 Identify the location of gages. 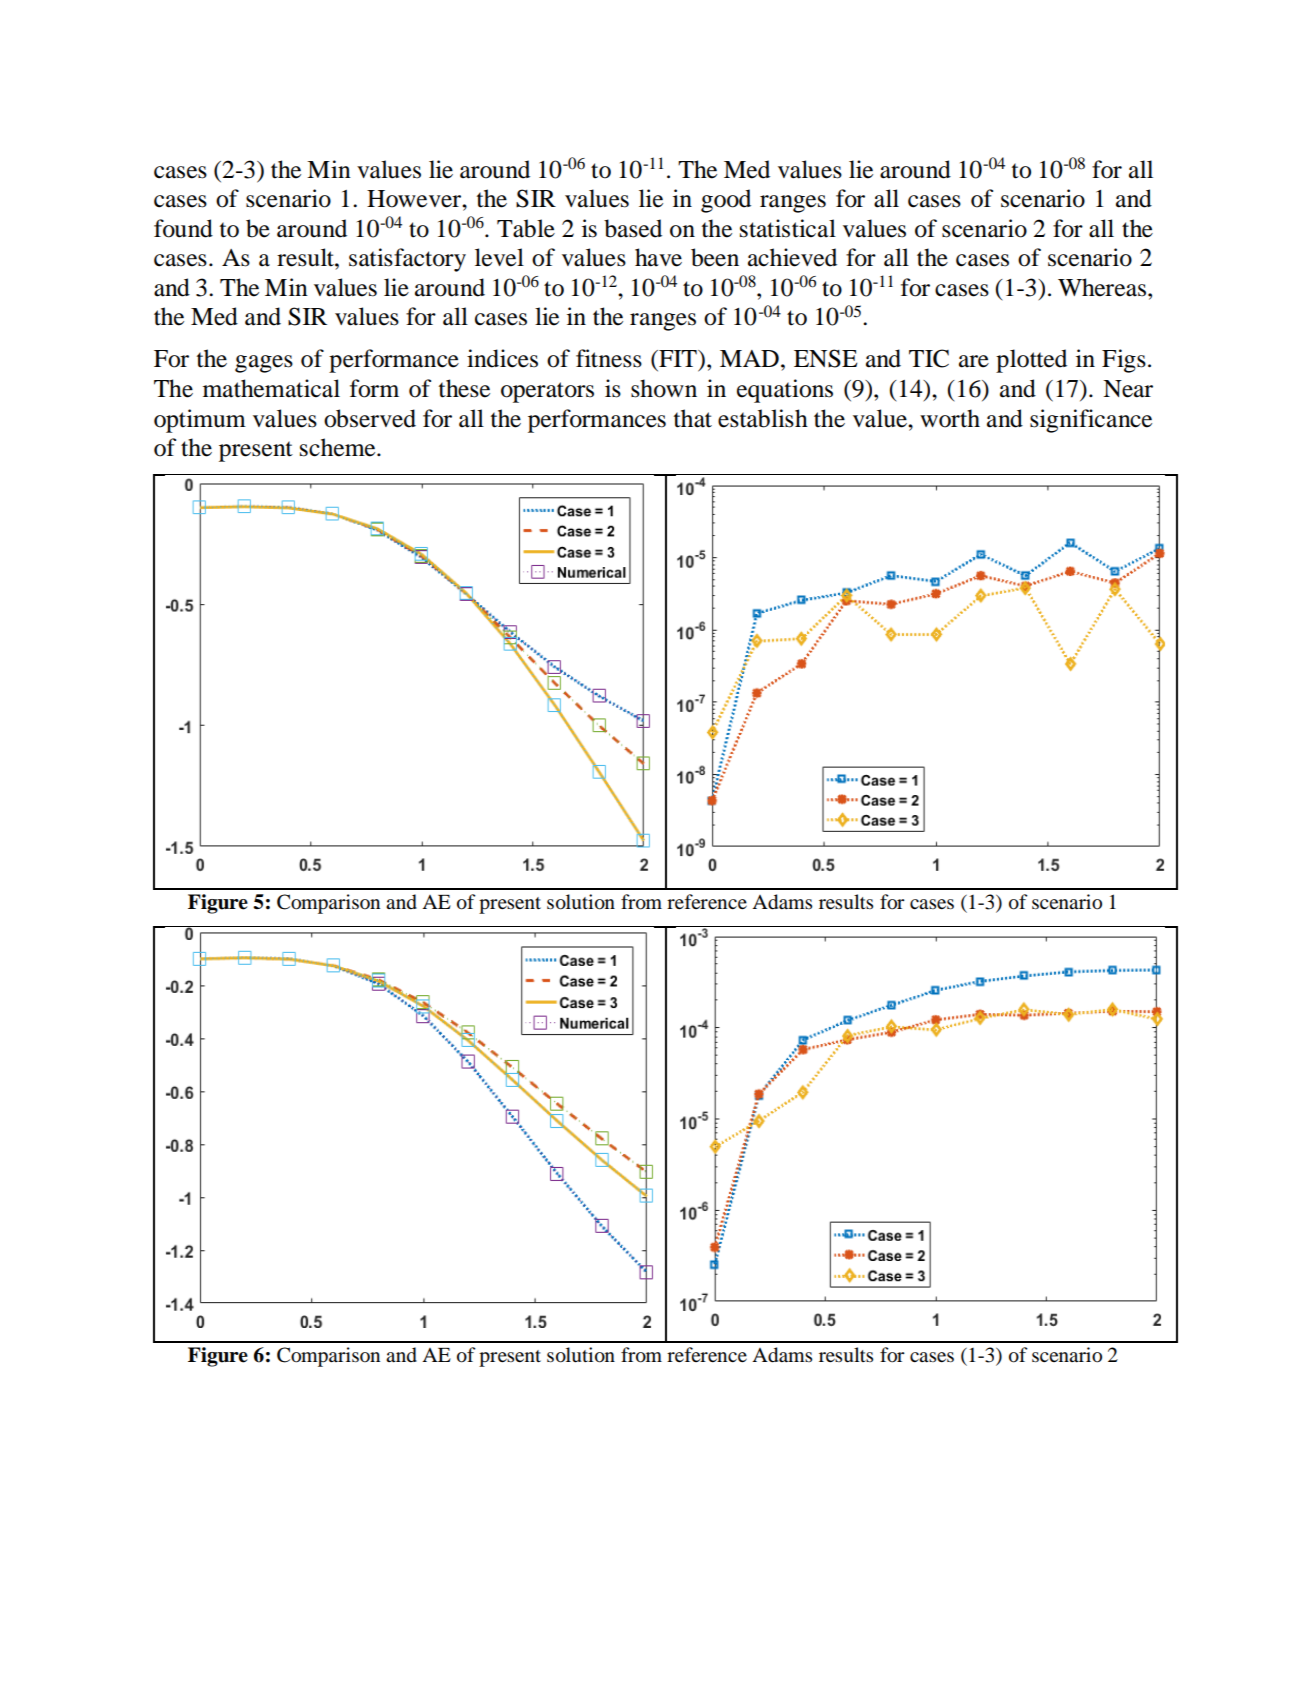
(264, 364).
